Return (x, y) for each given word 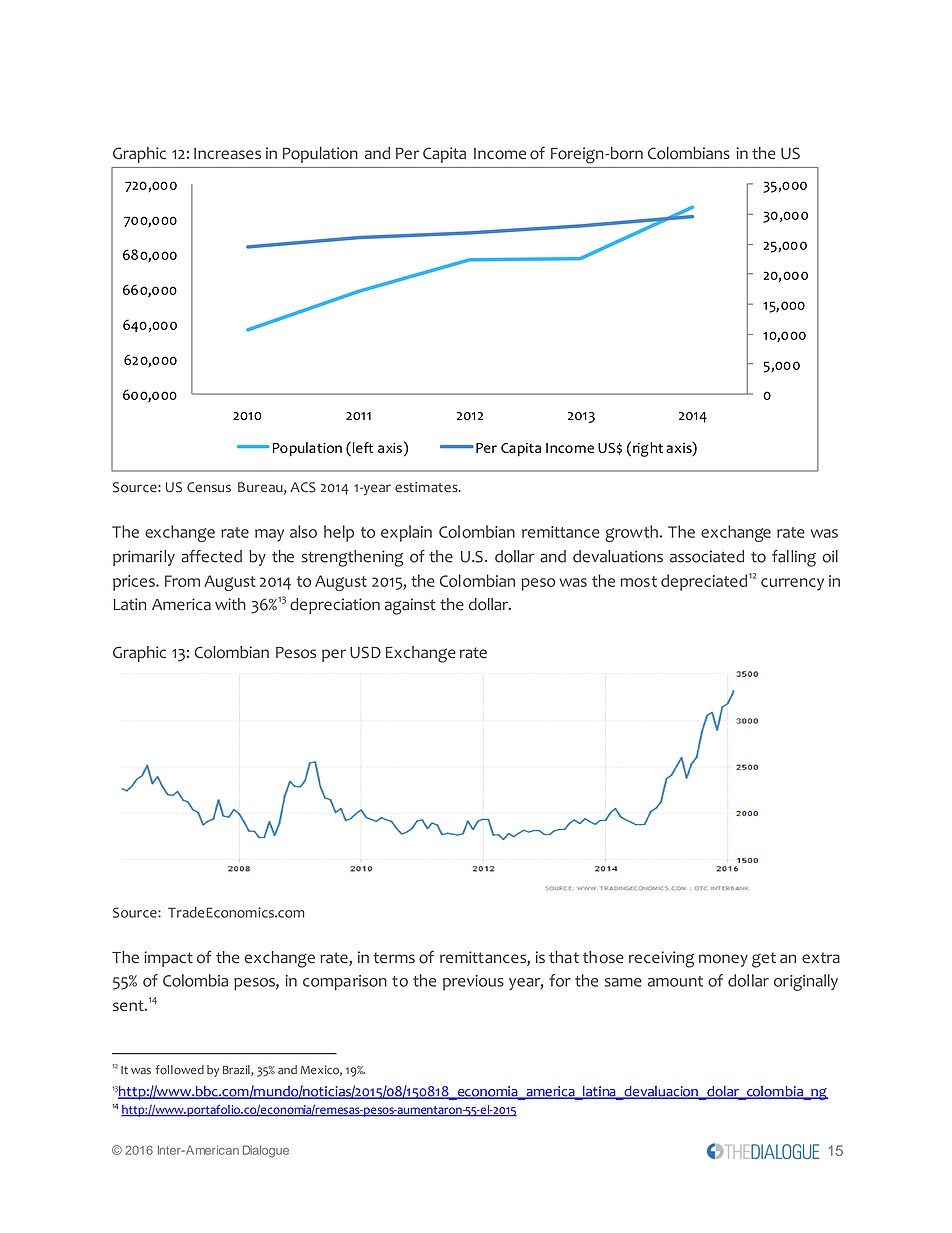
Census (209, 487)
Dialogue (266, 1151)
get (764, 960)
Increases (227, 153)
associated (707, 556)
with (230, 604)
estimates (427, 487)
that (564, 957)
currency (792, 584)
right (648, 449)
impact (168, 959)
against (410, 606)
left (361, 447)
